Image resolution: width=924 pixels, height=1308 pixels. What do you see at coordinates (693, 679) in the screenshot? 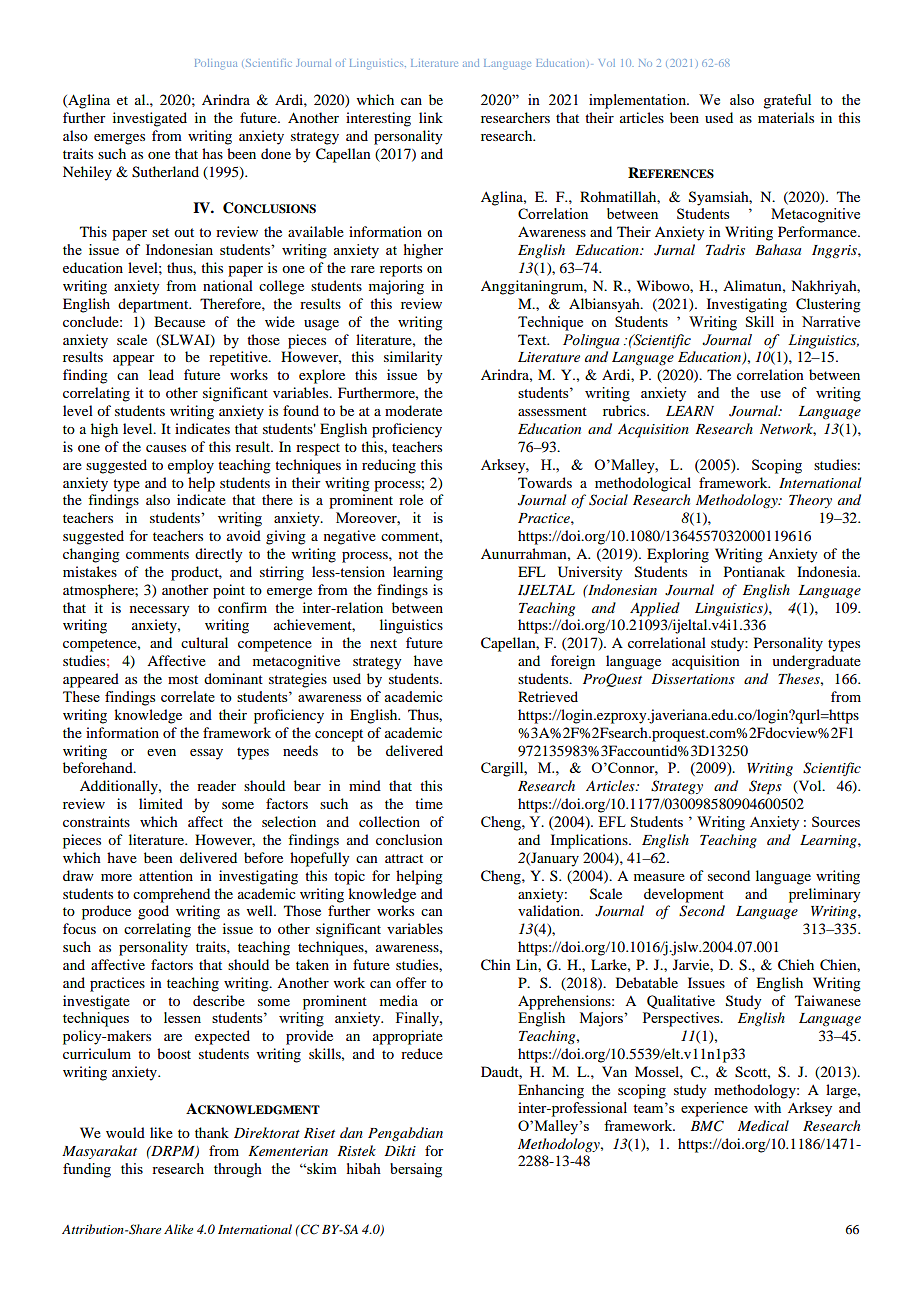
I see `Dissertations` at bounding box center [693, 679].
